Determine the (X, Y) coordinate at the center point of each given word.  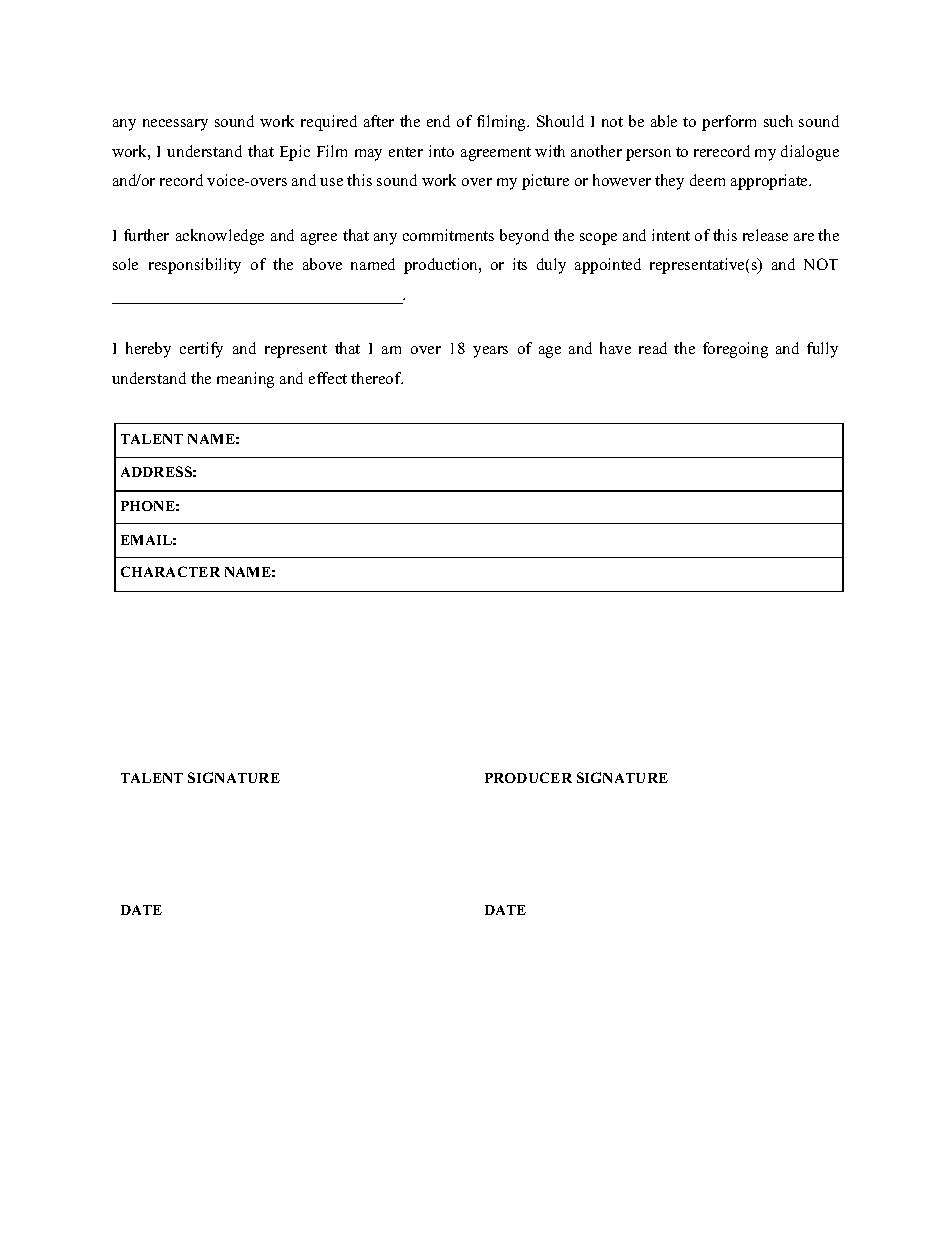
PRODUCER (528, 777)
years (490, 352)
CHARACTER (170, 571)
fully (822, 350)
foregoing (735, 350)
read (653, 348)
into (441, 151)
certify (201, 350)
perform (729, 123)
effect (328, 378)
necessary (175, 125)
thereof (377, 378)
